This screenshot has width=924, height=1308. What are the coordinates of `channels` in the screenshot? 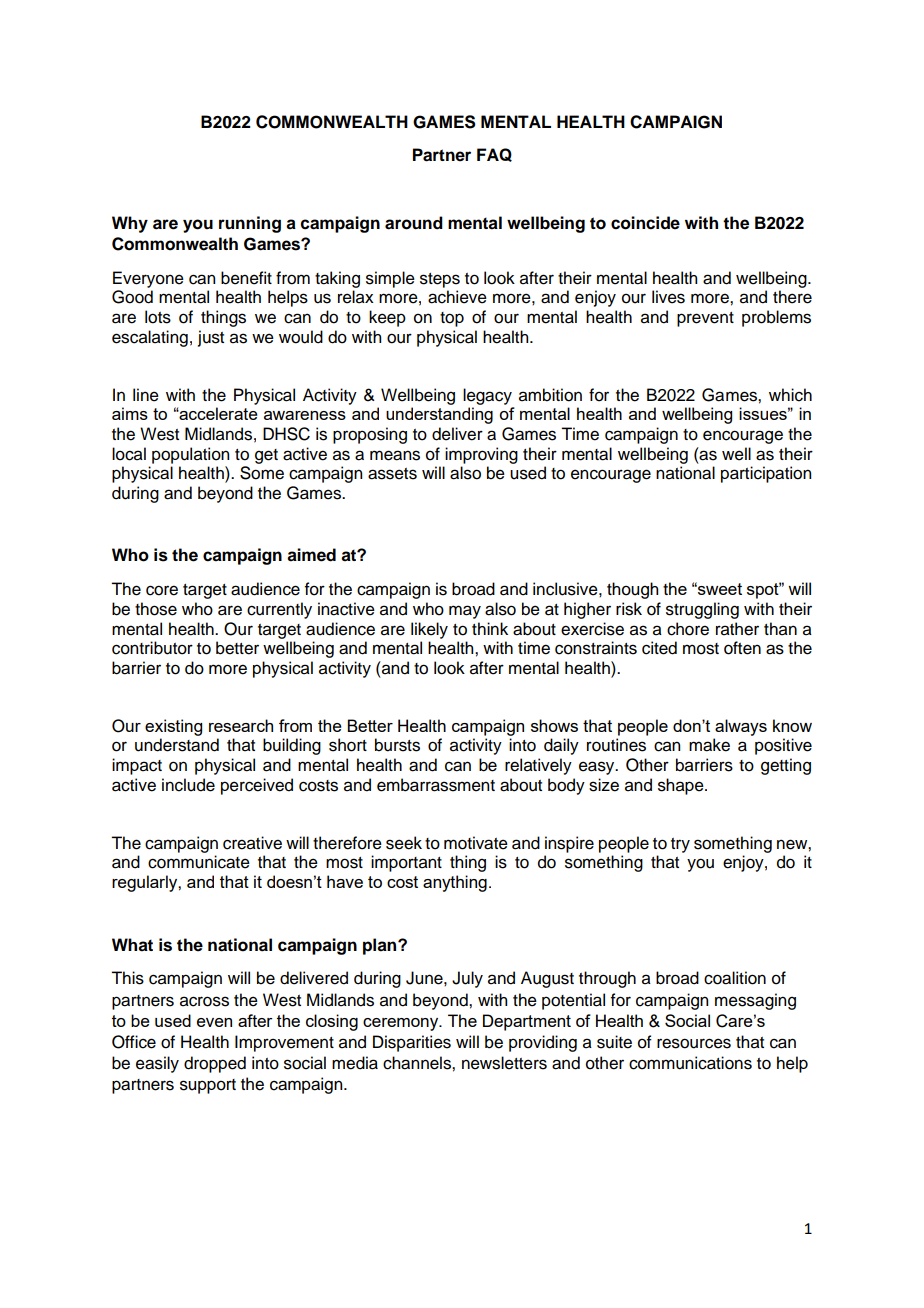 It's located at (418, 1063).
